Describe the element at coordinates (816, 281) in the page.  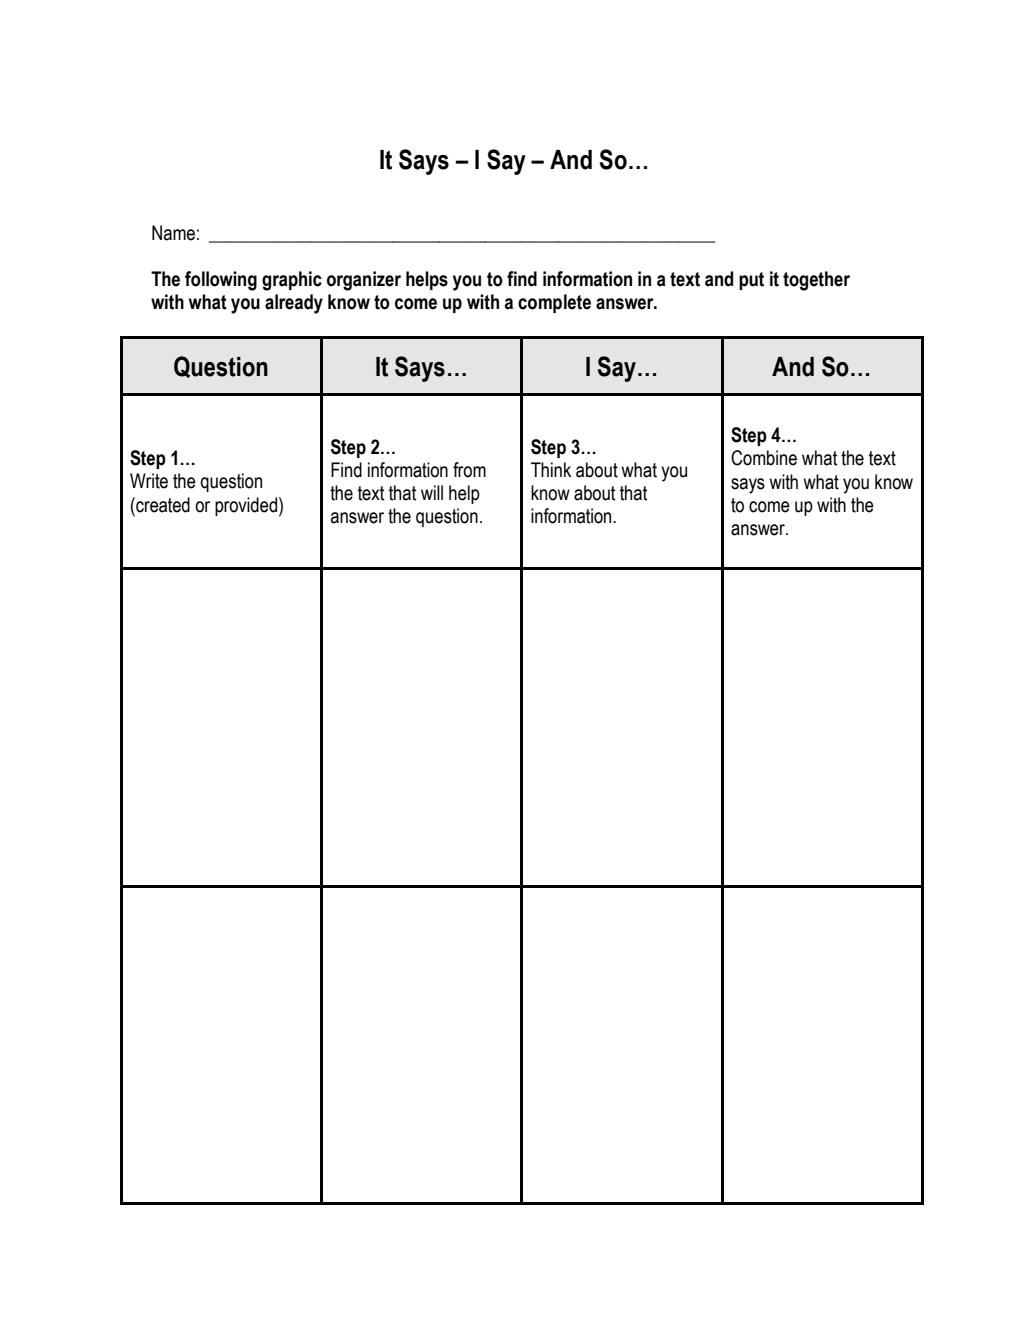
I see `together` at that location.
